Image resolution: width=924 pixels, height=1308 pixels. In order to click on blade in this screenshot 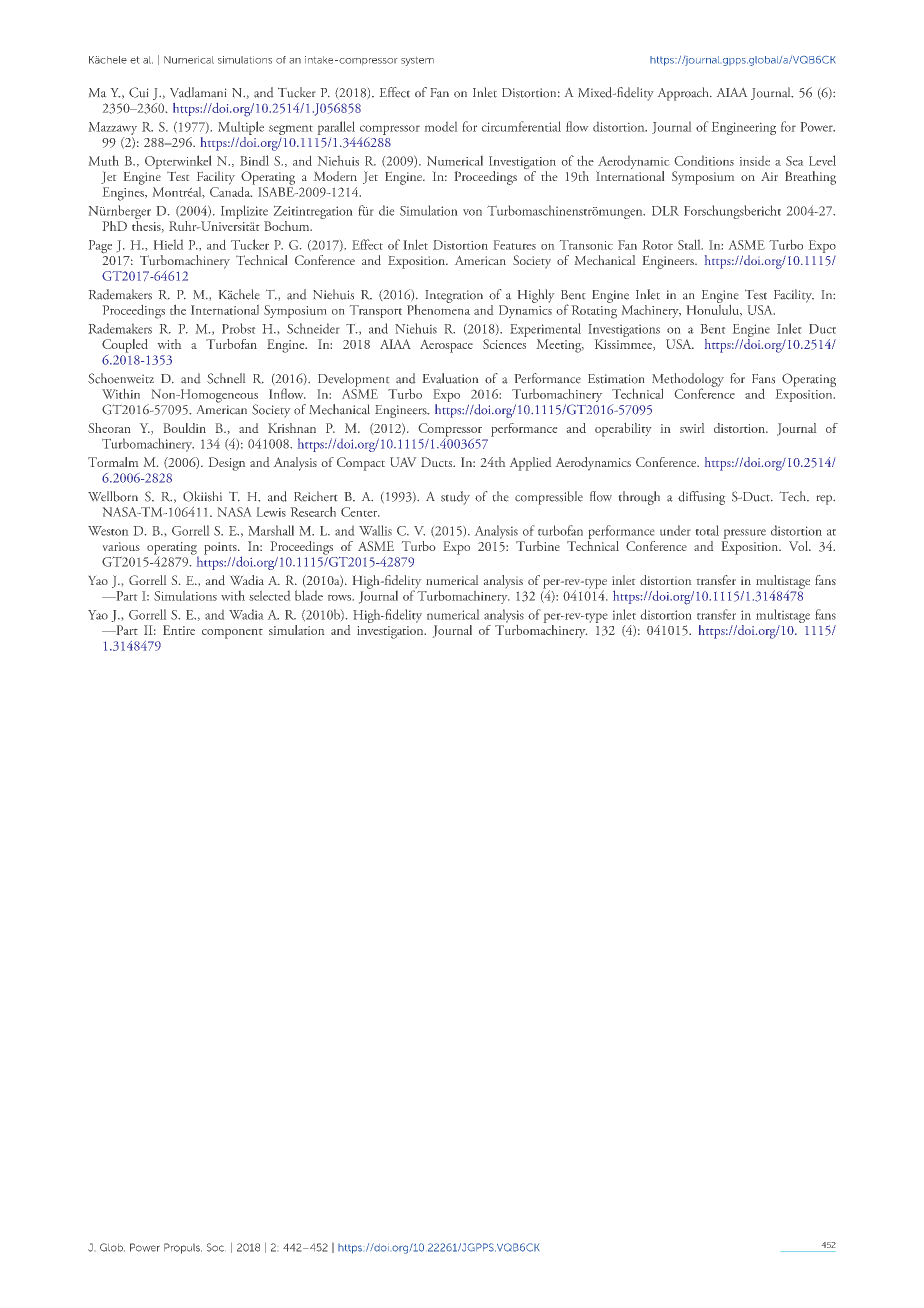, I will do `click(309, 595)`.
